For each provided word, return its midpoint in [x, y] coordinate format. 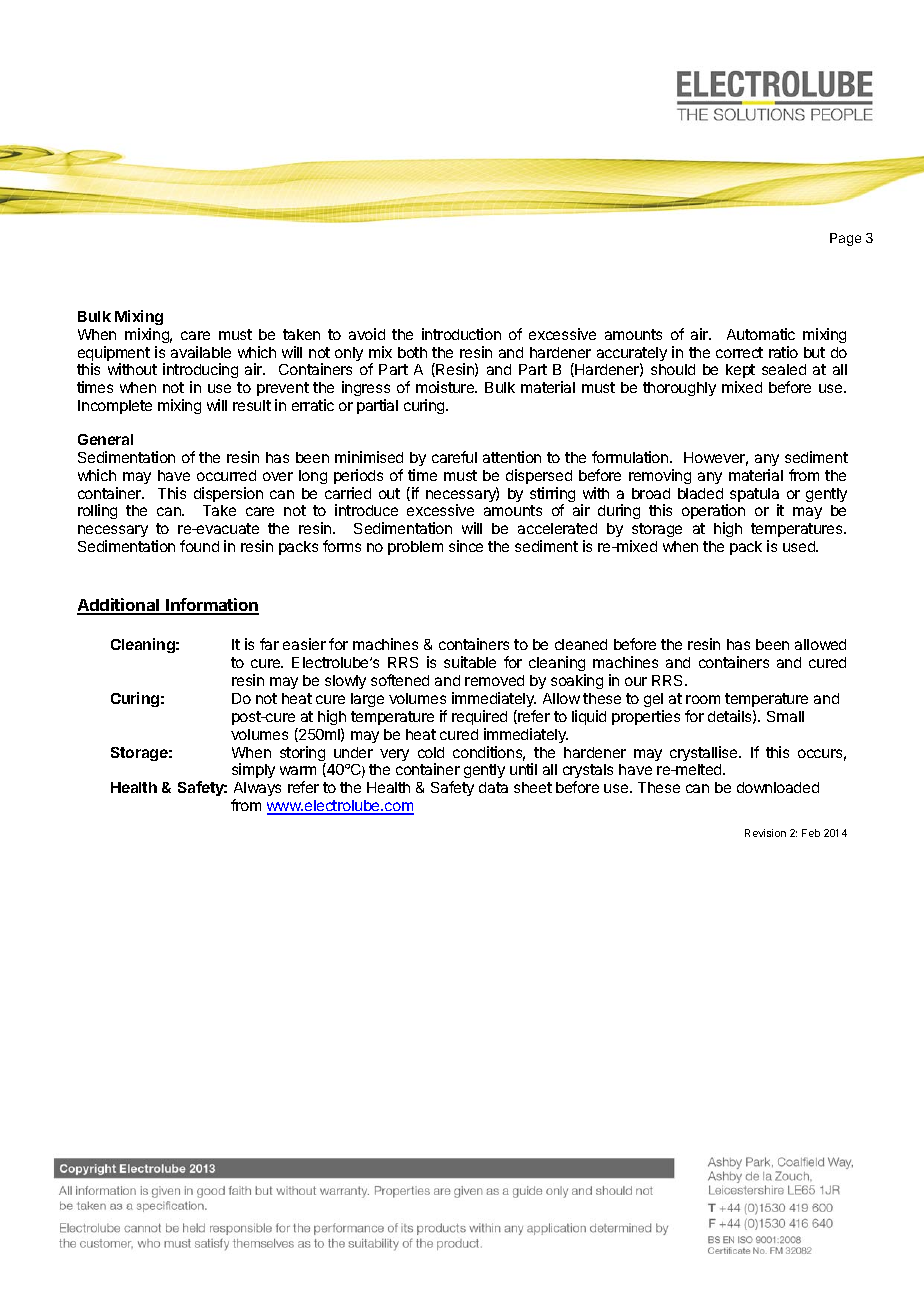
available [201, 352]
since [466, 546]
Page [845, 239]
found [199, 546]
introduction [461, 334]
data [493, 787]
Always [257, 791]
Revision [765, 833]
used [800, 546]
